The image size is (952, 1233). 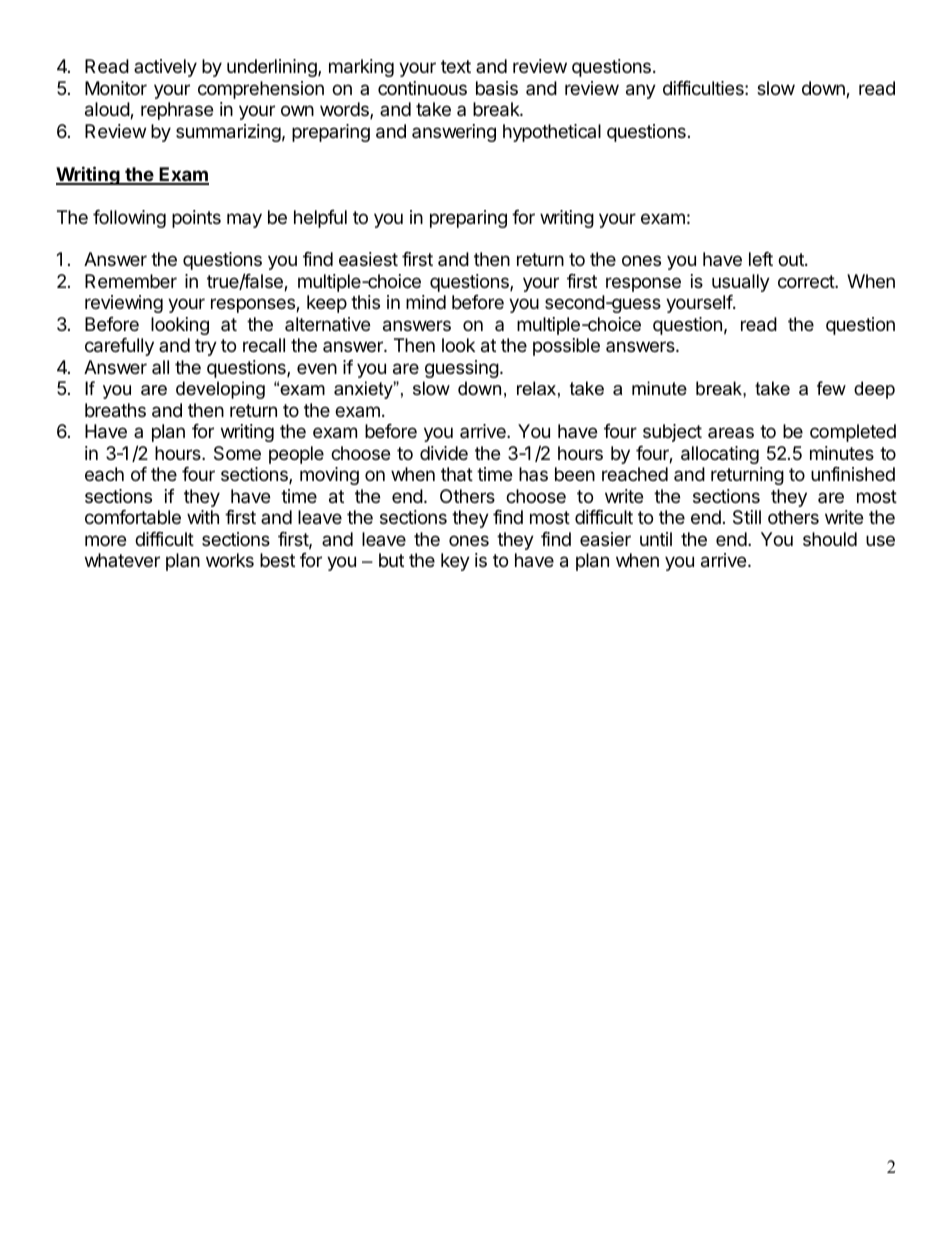 What do you see at coordinates (566, 347) in the page?
I see `possible` at bounding box center [566, 347].
